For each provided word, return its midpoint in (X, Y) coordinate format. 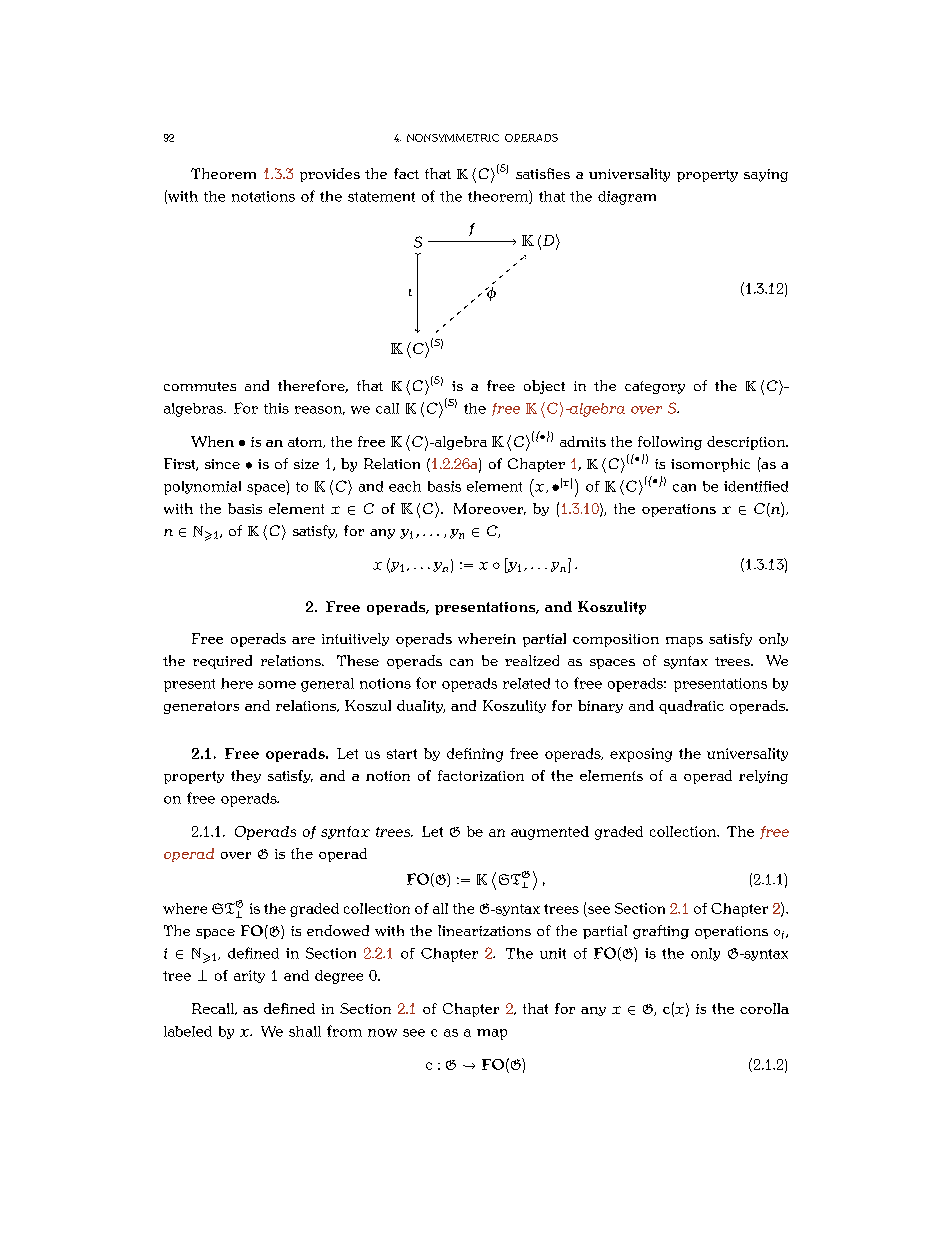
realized (532, 660)
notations (263, 196)
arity (249, 976)
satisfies (543, 173)
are (303, 640)
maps (684, 642)
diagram (627, 198)
